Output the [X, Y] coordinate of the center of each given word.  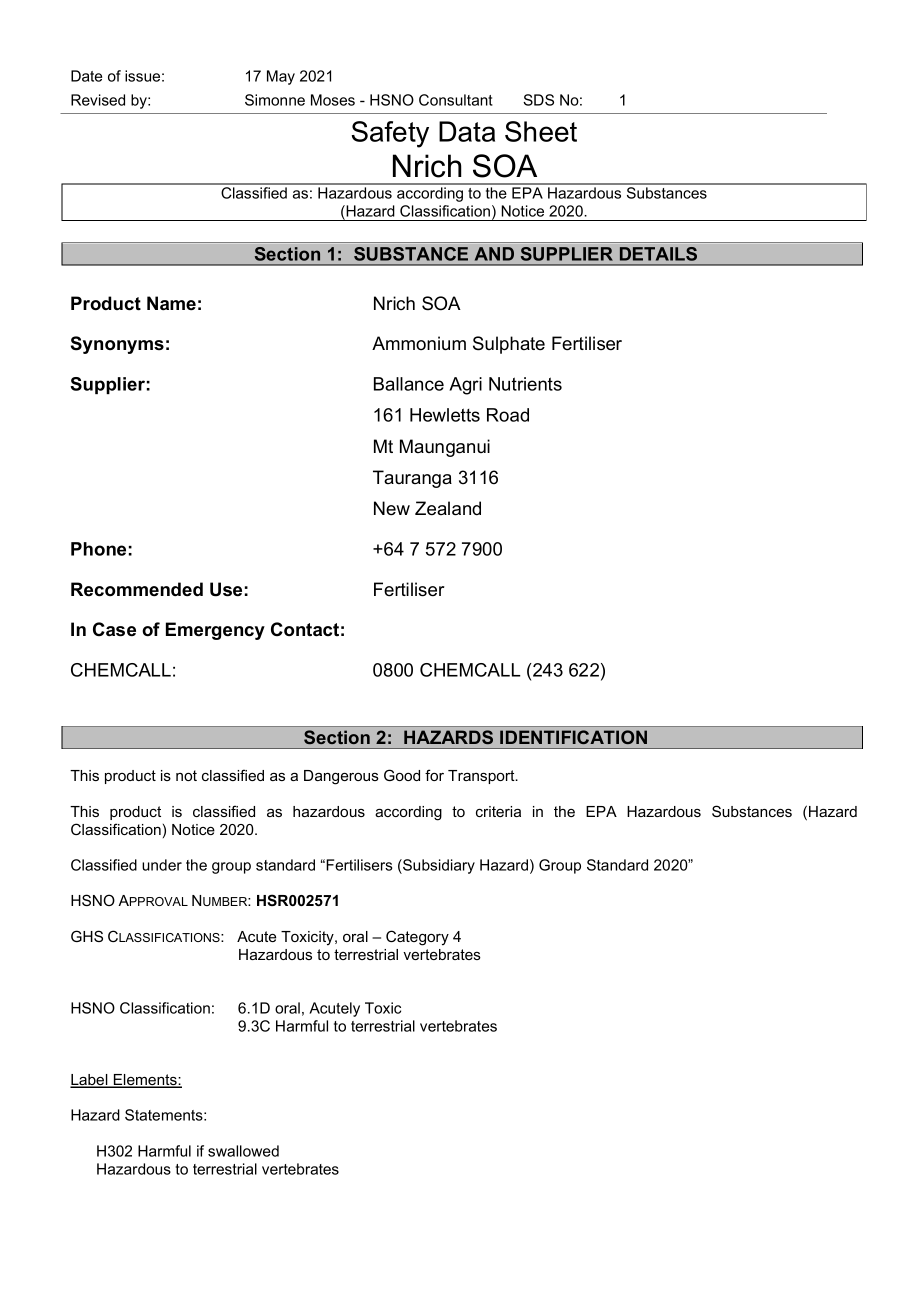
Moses [333, 100]
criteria [498, 811]
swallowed [243, 1151]
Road [508, 415]
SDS [538, 100]
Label [90, 1081]
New [392, 508]
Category [417, 938]
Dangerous [341, 777]
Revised [98, 100]
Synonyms [117, 345]
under [162, 865]
